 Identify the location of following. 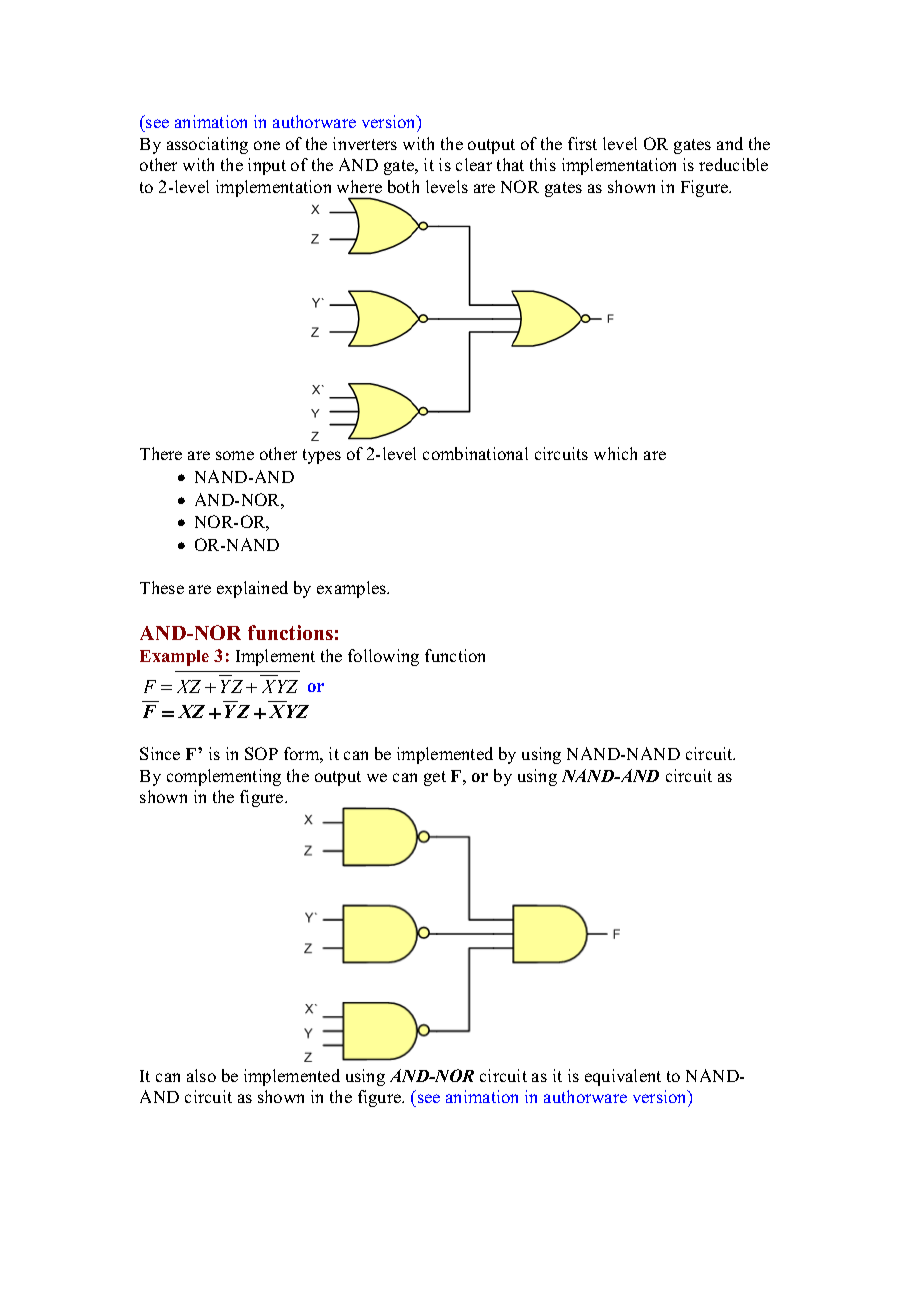
(383, 657).
